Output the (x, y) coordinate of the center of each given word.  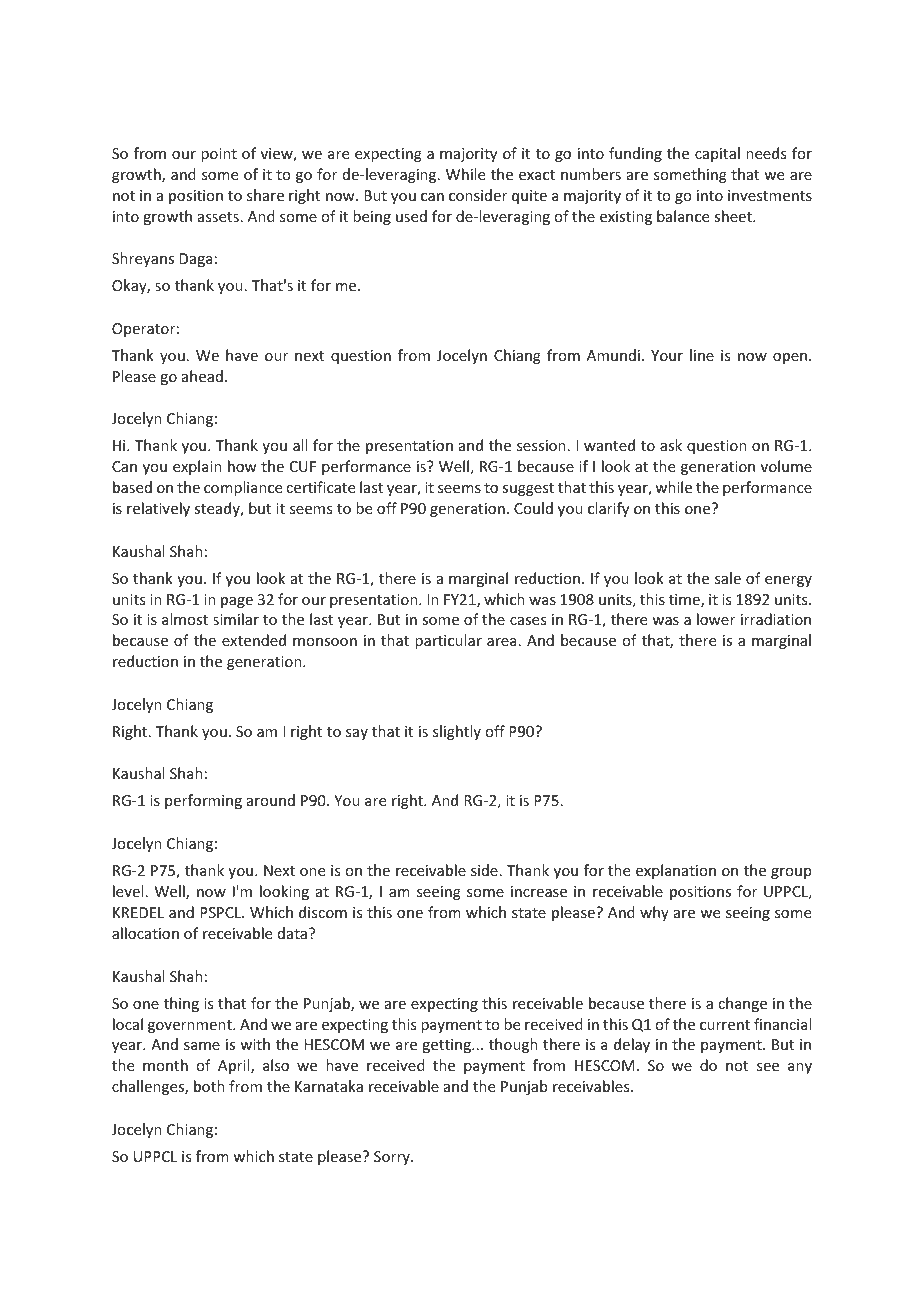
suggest (528, 489)
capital (717, 154)
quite (529, 197)
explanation (676, 871)
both (209, 1086)
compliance (243, 488)
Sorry (393, 1158)
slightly (457, 732)
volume (786, 466)
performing (203, 801)
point (219, 155)
